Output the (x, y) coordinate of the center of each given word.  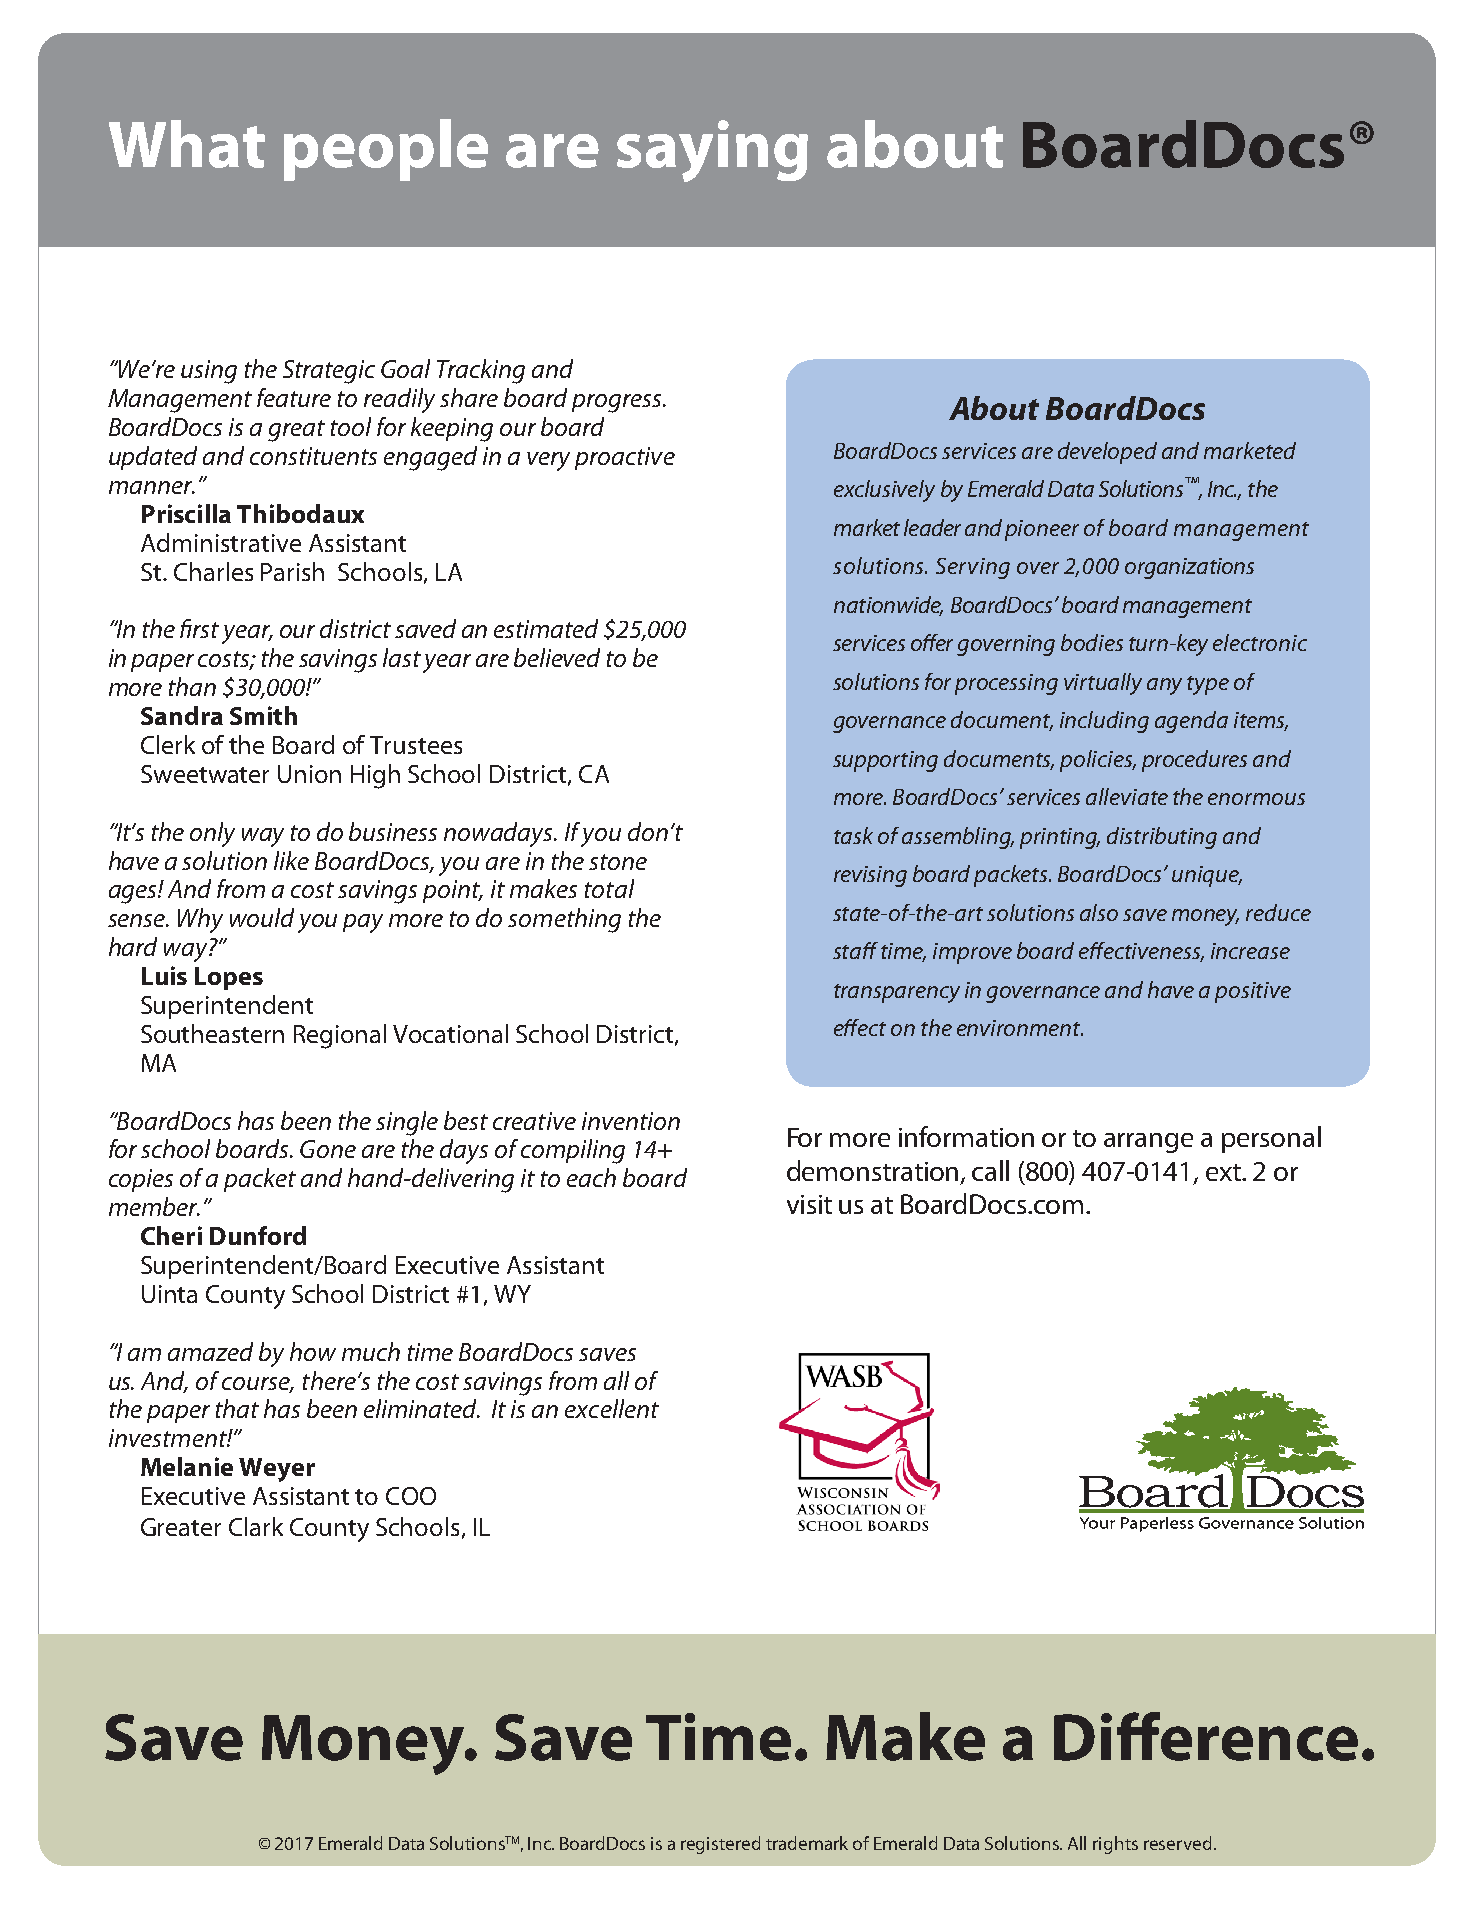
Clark (256, 1526)
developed (1107, 453)
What (187, 144)
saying (712, 151)
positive (1253, 992)
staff (855, 950)
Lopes (229, 978)
